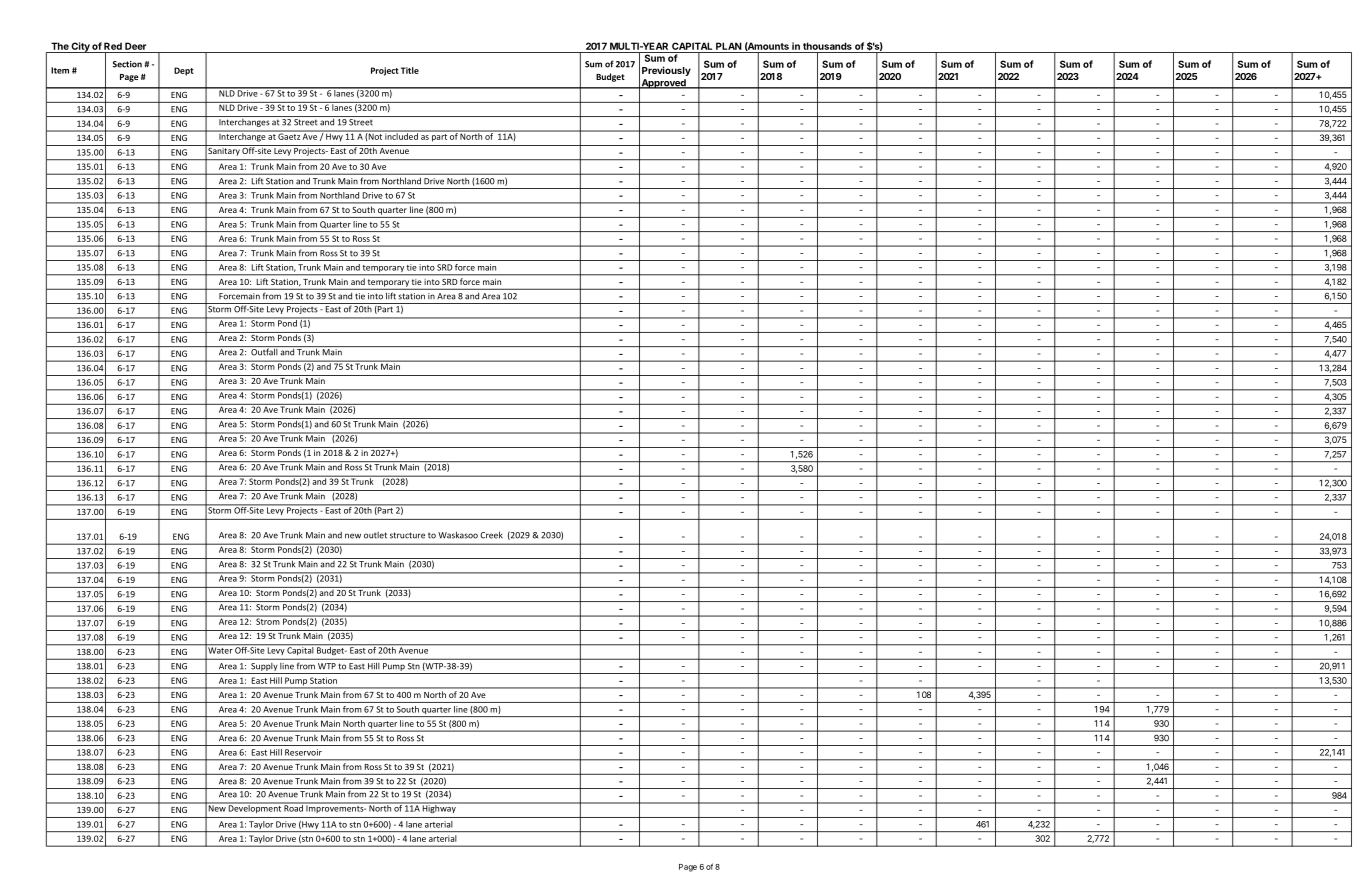  I want to click on Creek, so click(491, 535).
